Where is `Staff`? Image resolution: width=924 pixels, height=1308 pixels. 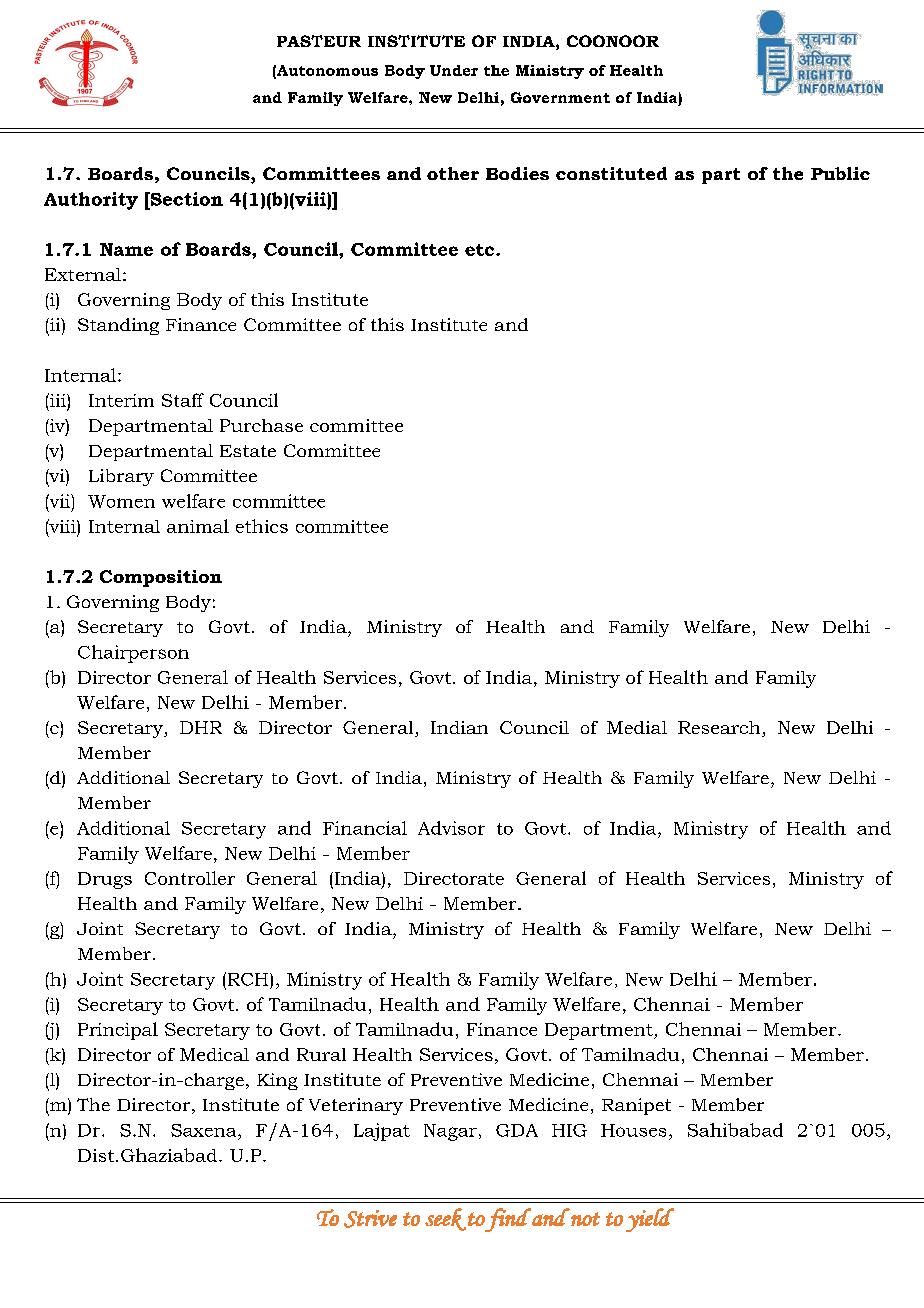
Staff is located at coordinates (183, 400).
